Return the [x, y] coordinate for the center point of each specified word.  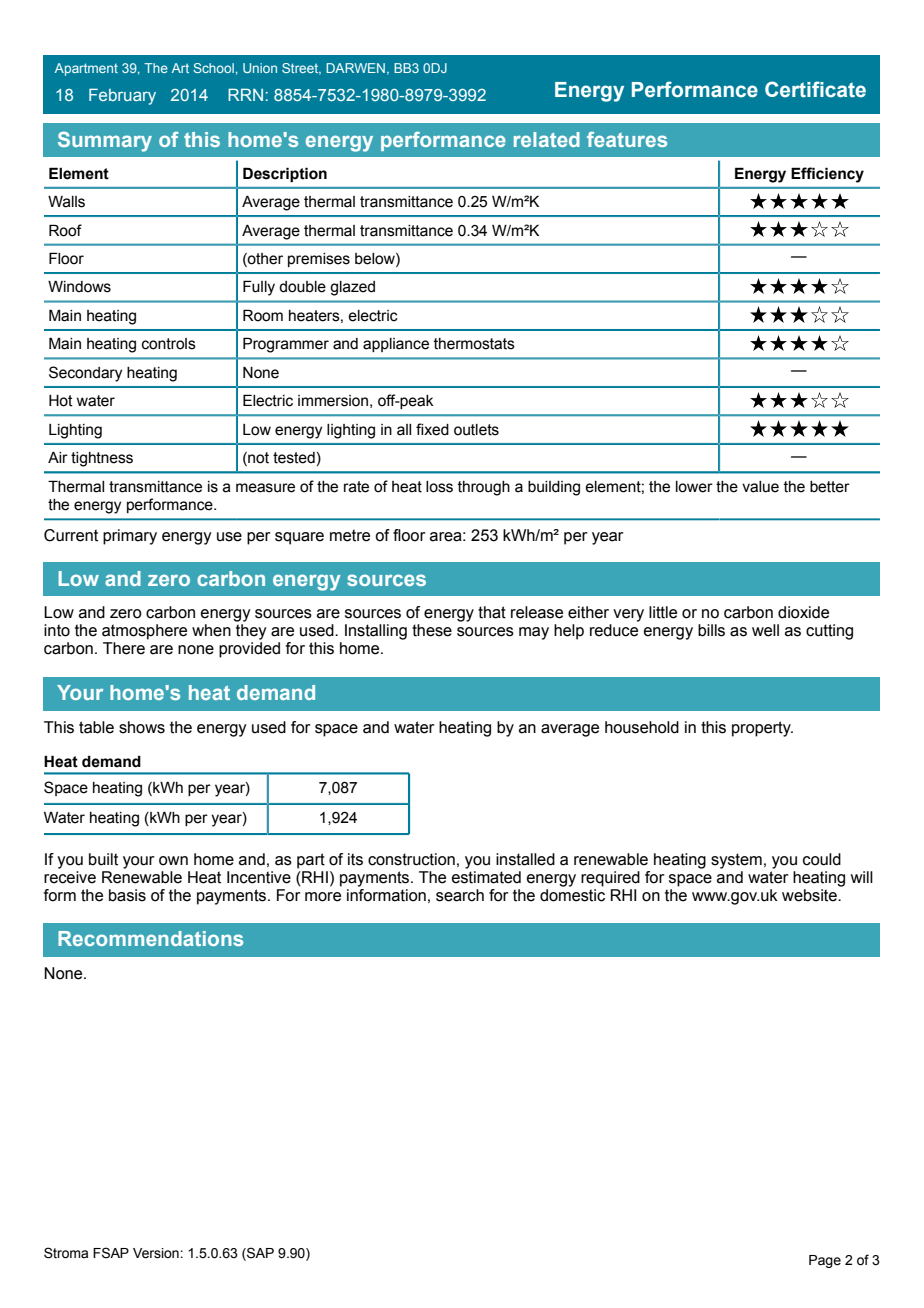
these [432, 630]
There [124, 648]
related [547, 139]
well [765, 630]
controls [169, 344]
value [760, 487]
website [810, 895]
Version [157, 1253]
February [122, 96]
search [460, 895]
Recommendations [150, 938]
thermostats [474, 344]
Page [825, 1261]
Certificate [815, 89]
